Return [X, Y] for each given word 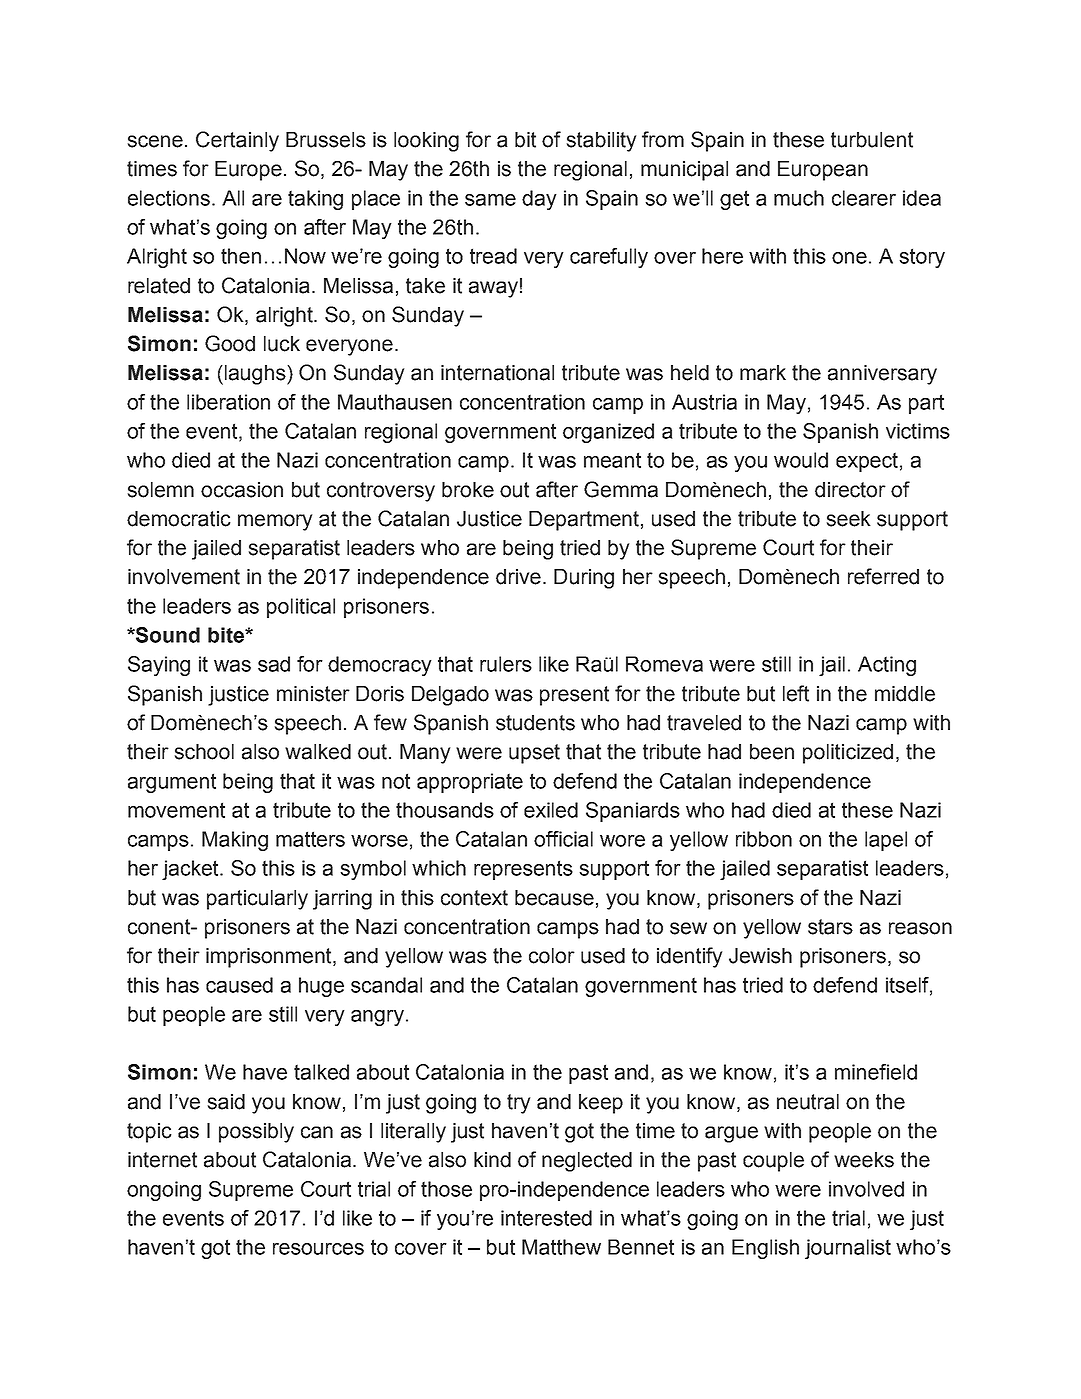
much [799, 198]
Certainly [237, 141]
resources [318, 1249]
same [490, 200]
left [796, 693]
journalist [848, 1249]
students [535, 723]
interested [546, 1218]
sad [274, 664]
